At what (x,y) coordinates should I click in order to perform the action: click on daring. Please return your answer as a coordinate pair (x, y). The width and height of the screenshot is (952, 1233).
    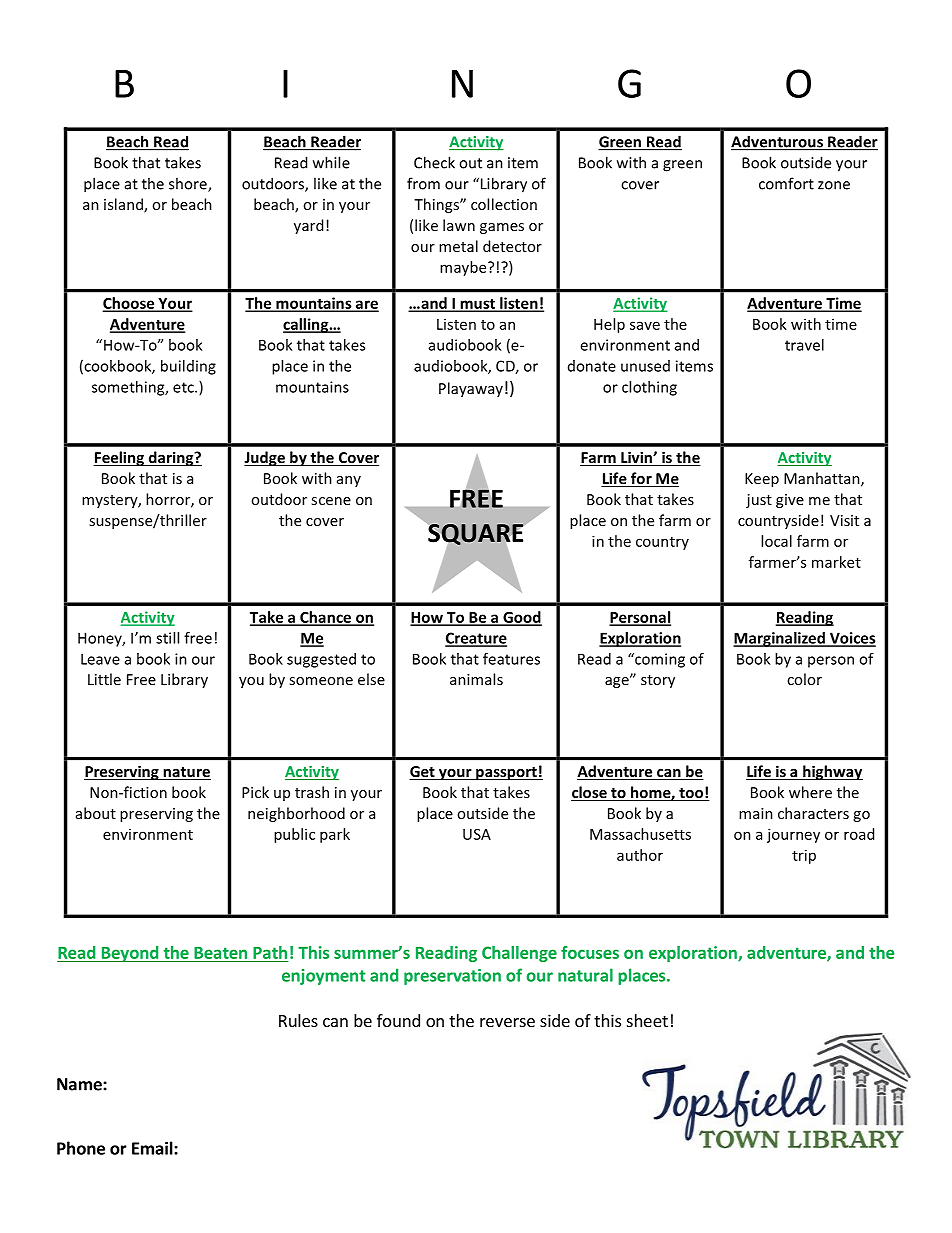
    Looking at the image, I should click on (171, 458).
